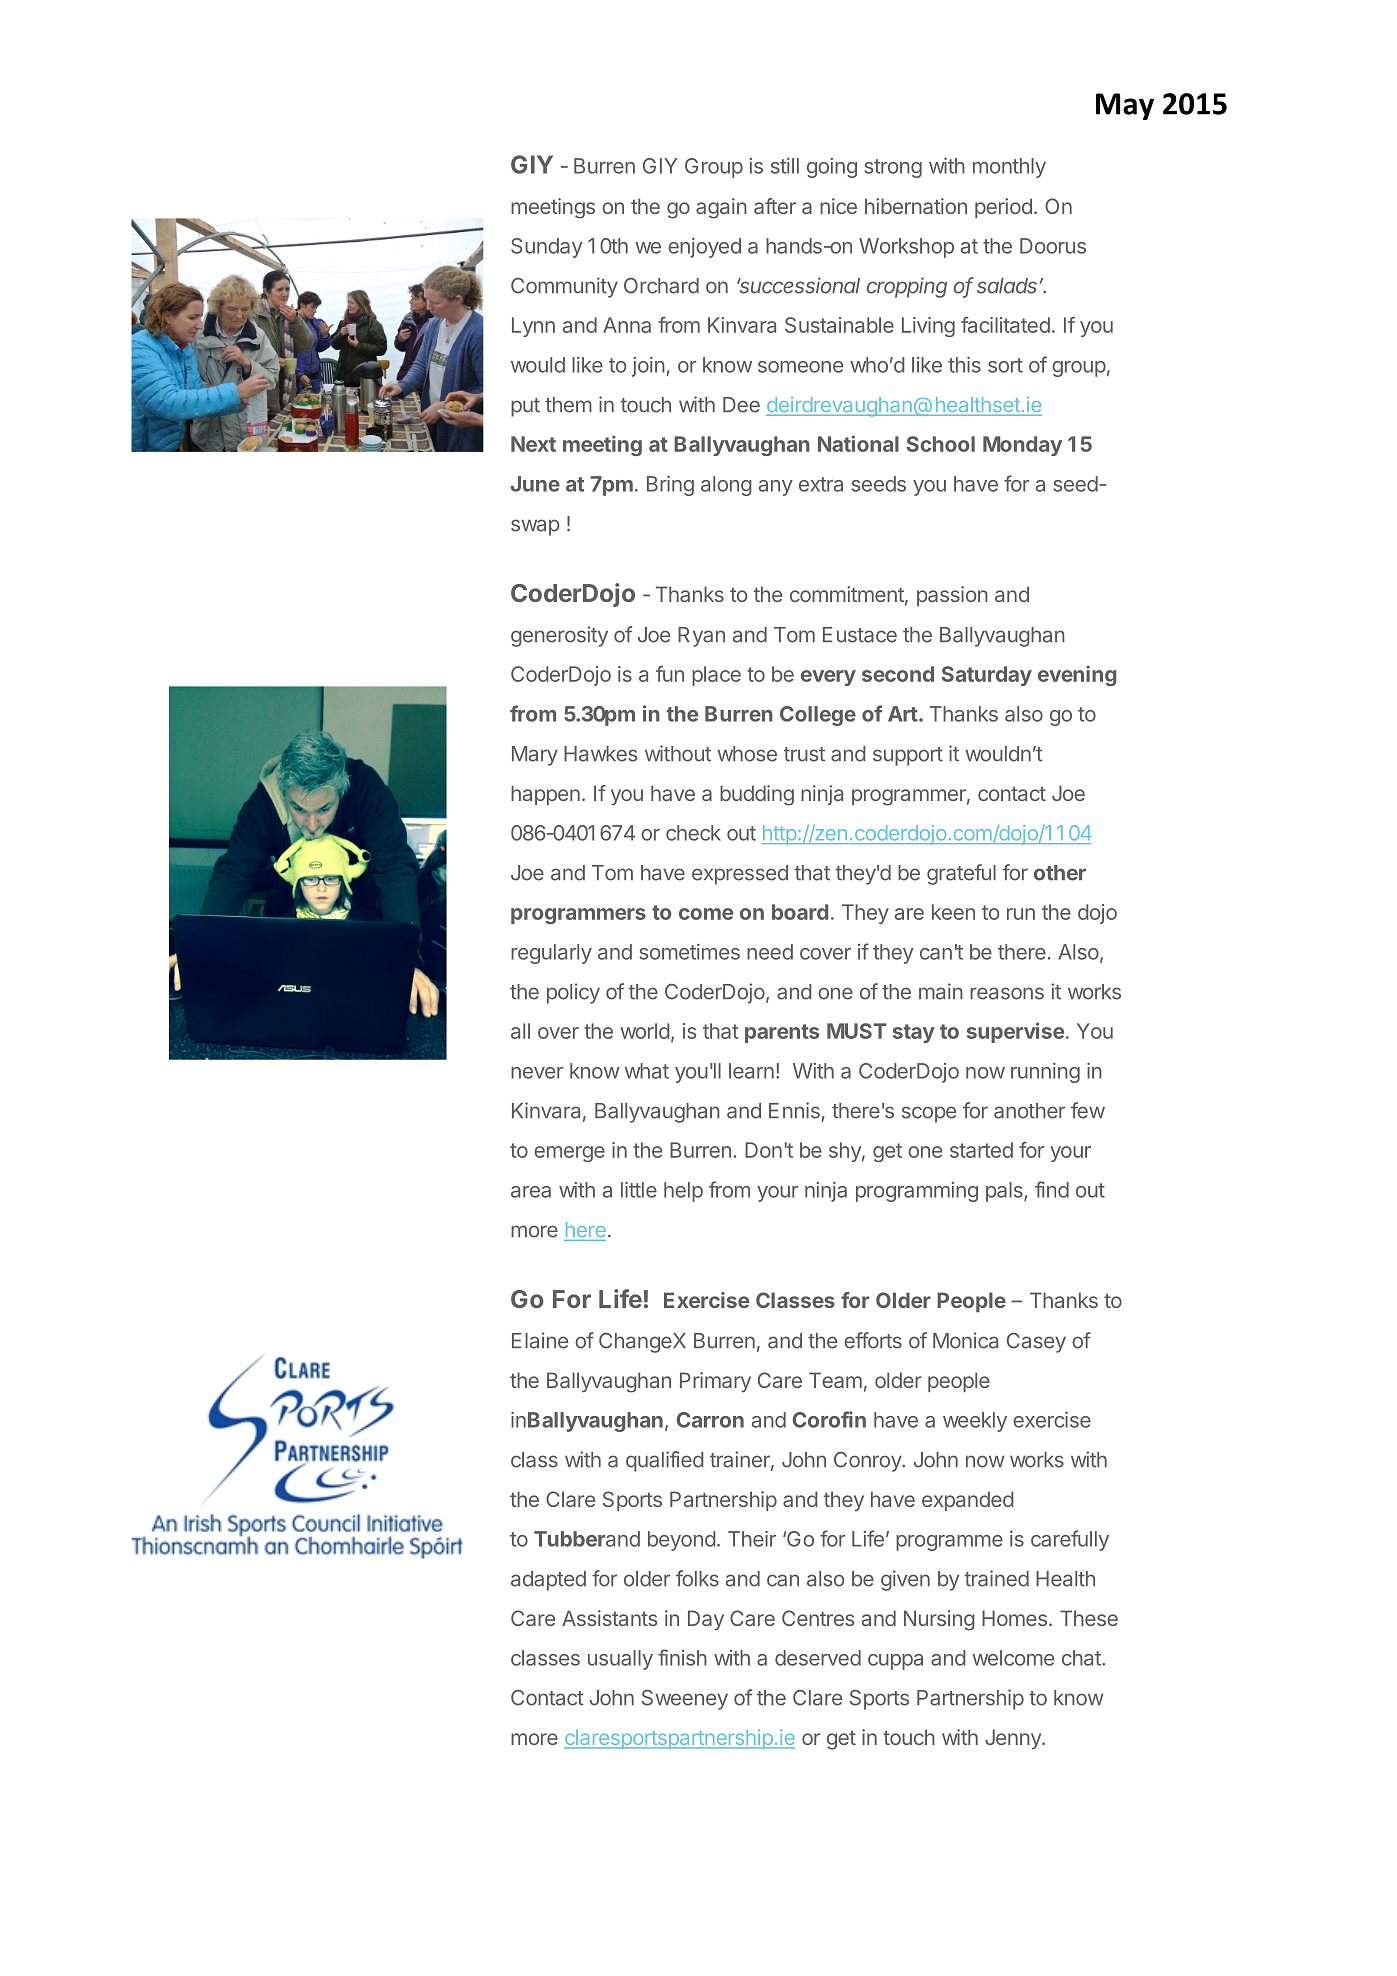 This page has height=1976, width=1397. Describe the element at coordinates (547, 248) in the page. I see `Sunday` at that location.
